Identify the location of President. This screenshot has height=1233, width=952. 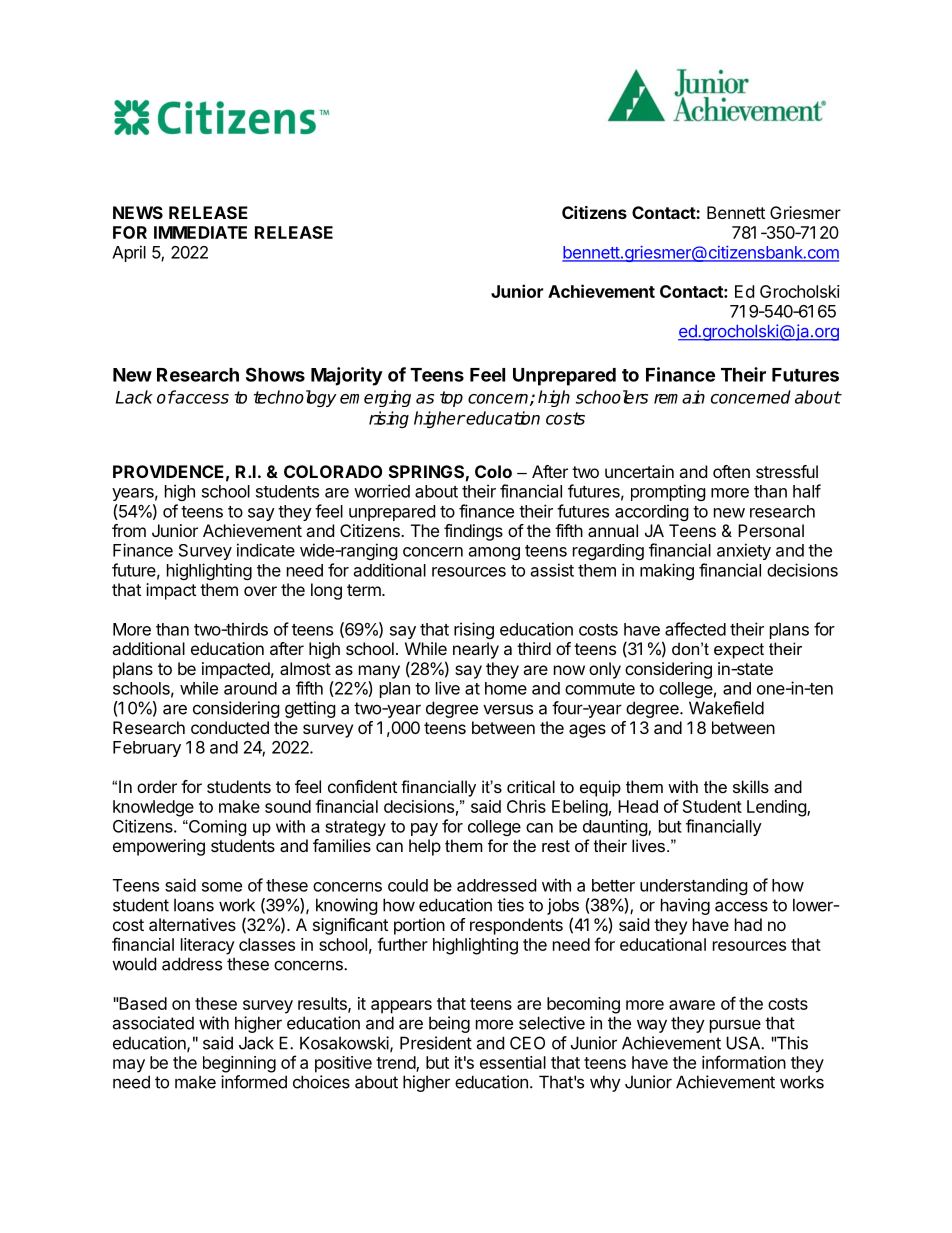
(436, 1043).
